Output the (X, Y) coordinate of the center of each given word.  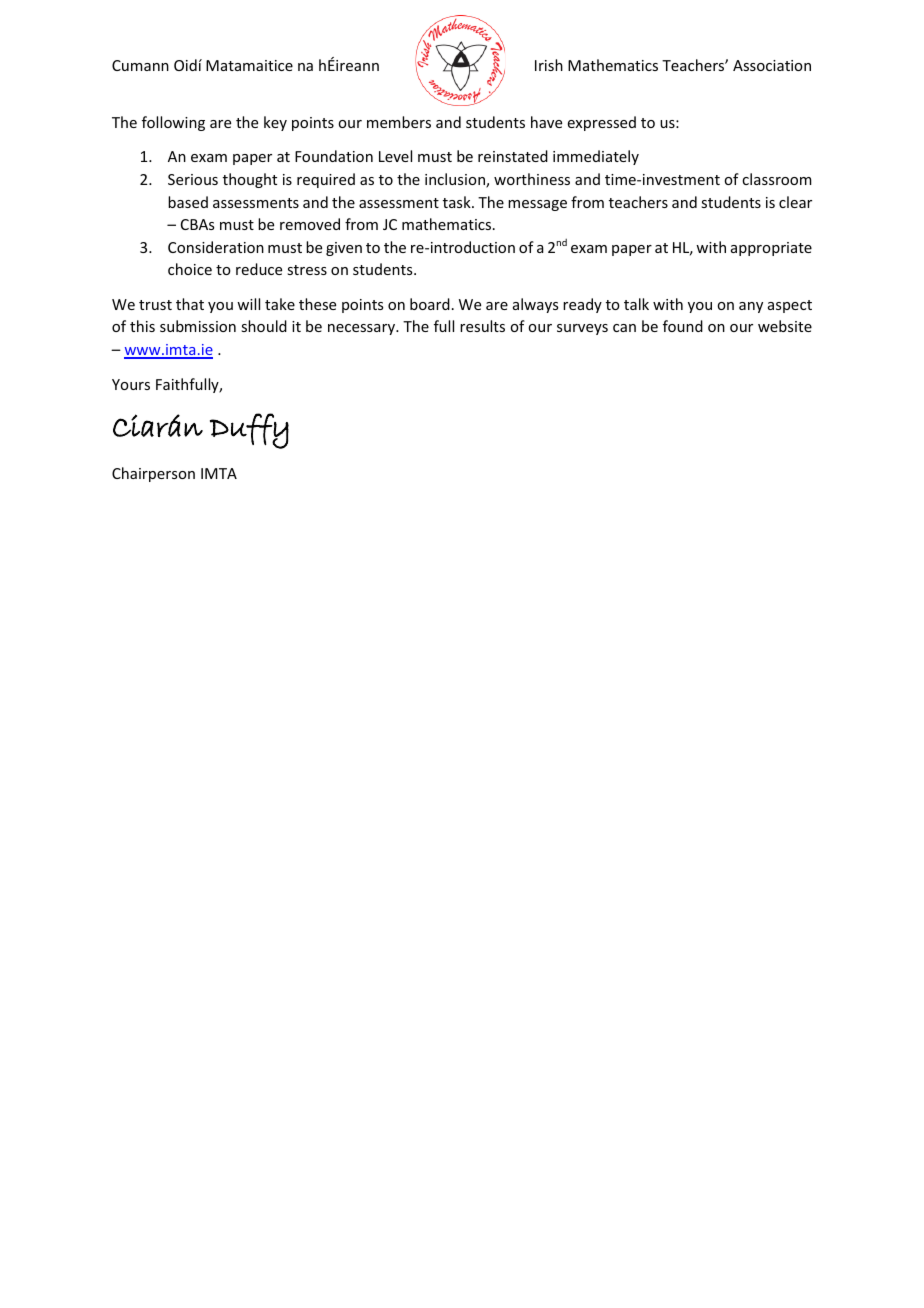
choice (190, 269)
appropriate (771, 249)
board (430, 304)
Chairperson (153, 474)
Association (772, 65)
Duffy (249, 431)
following (173, 123)
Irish (549, 65)
